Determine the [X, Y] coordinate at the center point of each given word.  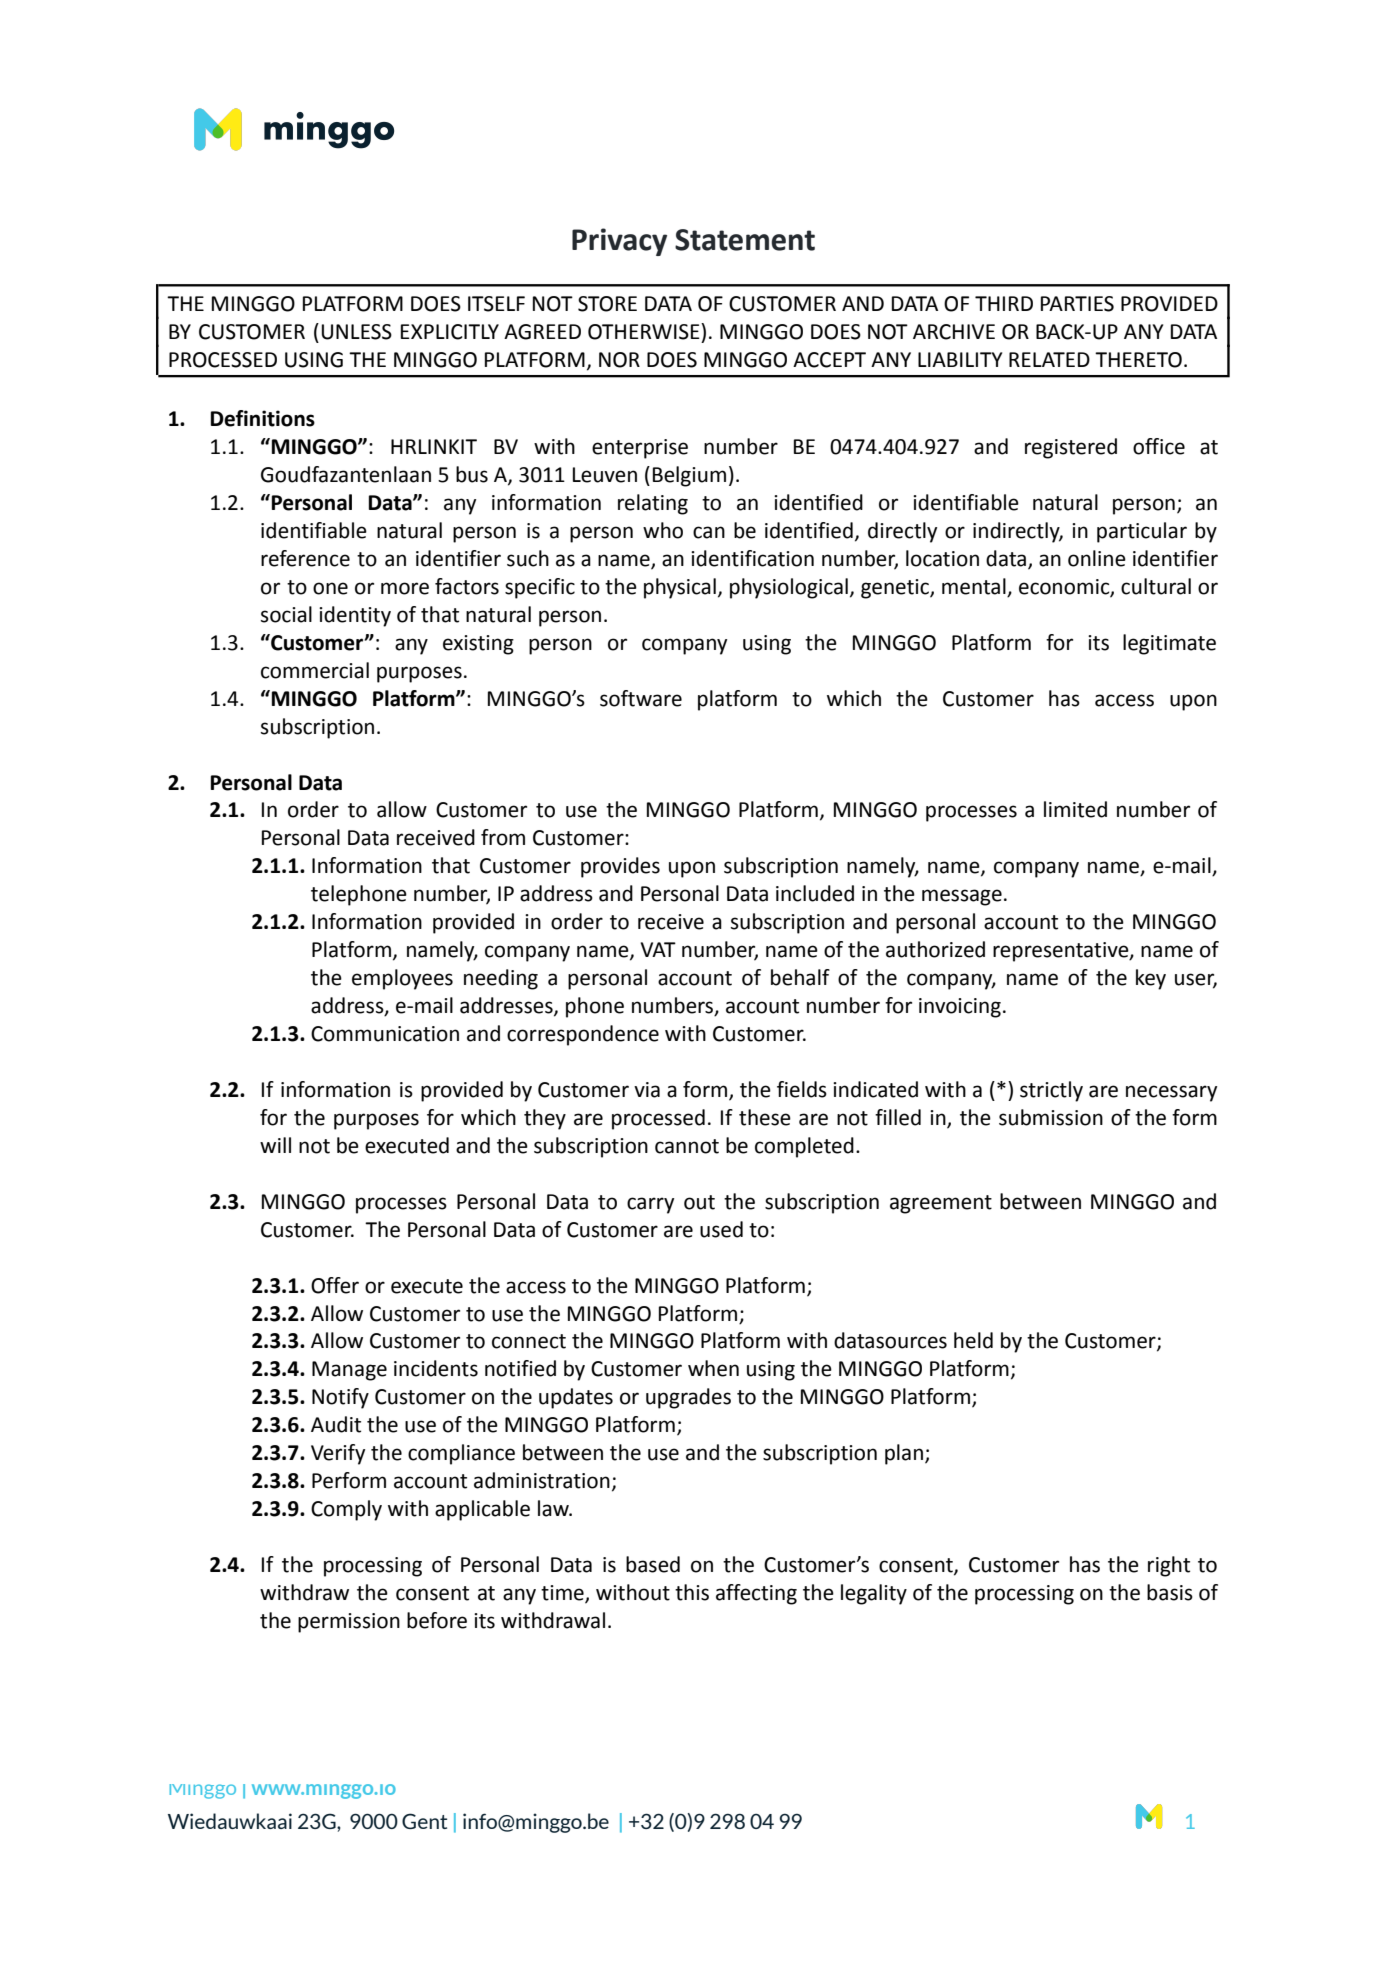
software [641, 698]
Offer [335, 1285]
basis [1170, 1592]
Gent [424, 1821]
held [973, 1340]
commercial [315, 670]
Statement [745, 240]
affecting [756, 1594]
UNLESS [357, 332]
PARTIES [1077, 304]
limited [1075, 809]
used [721, 1229]
